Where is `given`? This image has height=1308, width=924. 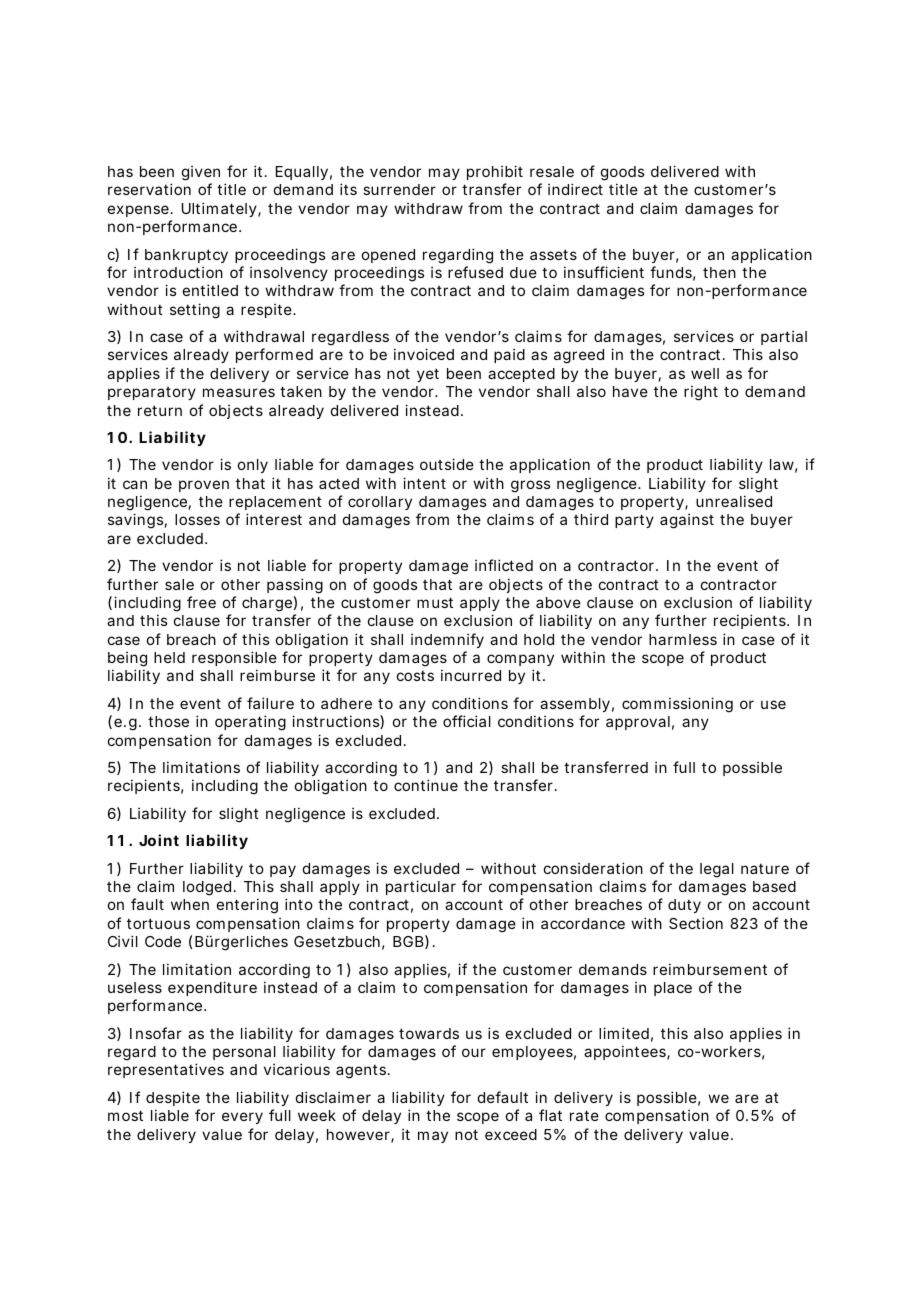
given is located at coordinates (201, 174).
